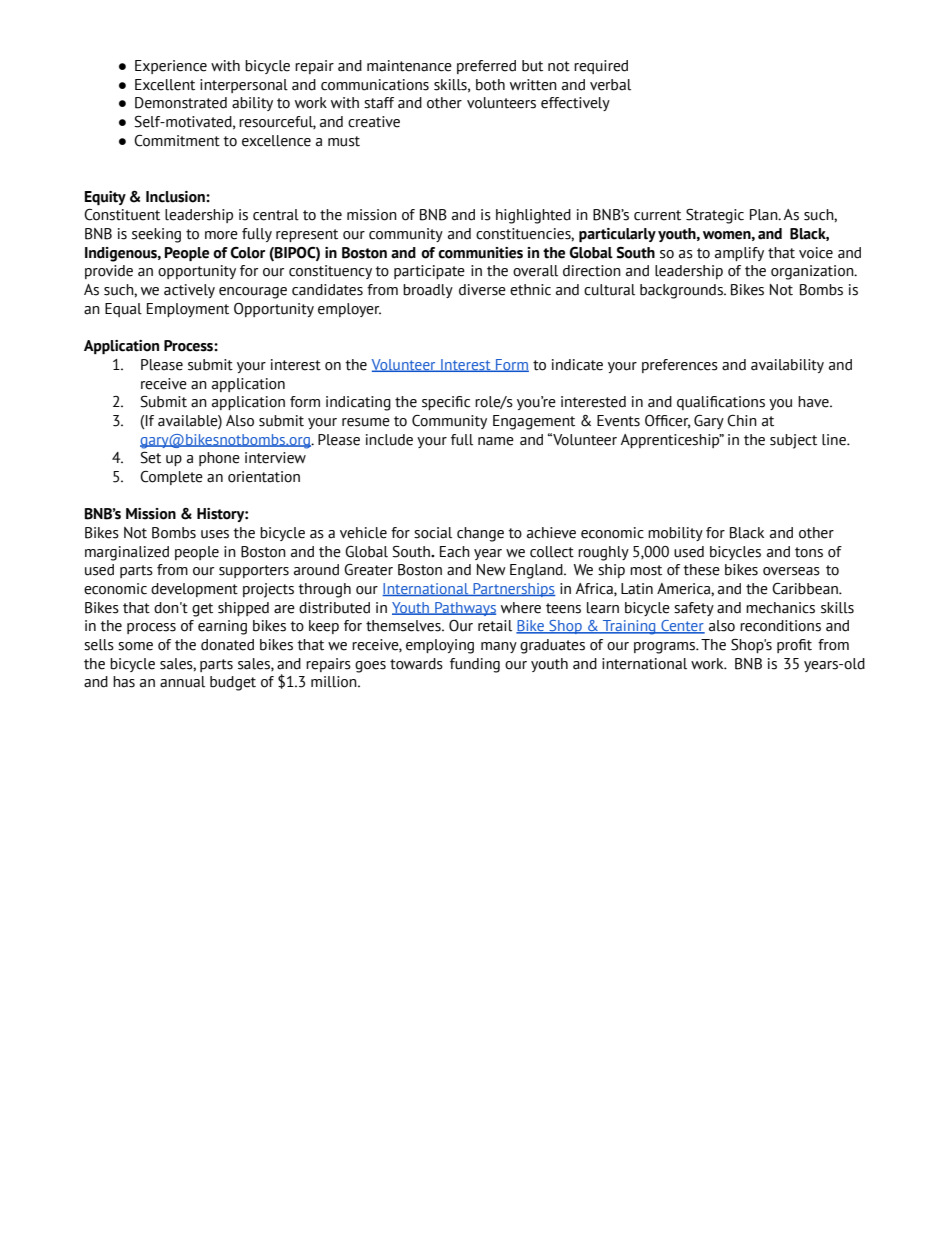 This image has height=1233, width=952. What do you see at coordinates (189, 291) in the image?
I see `actively` at bounding box center [189, 291].
